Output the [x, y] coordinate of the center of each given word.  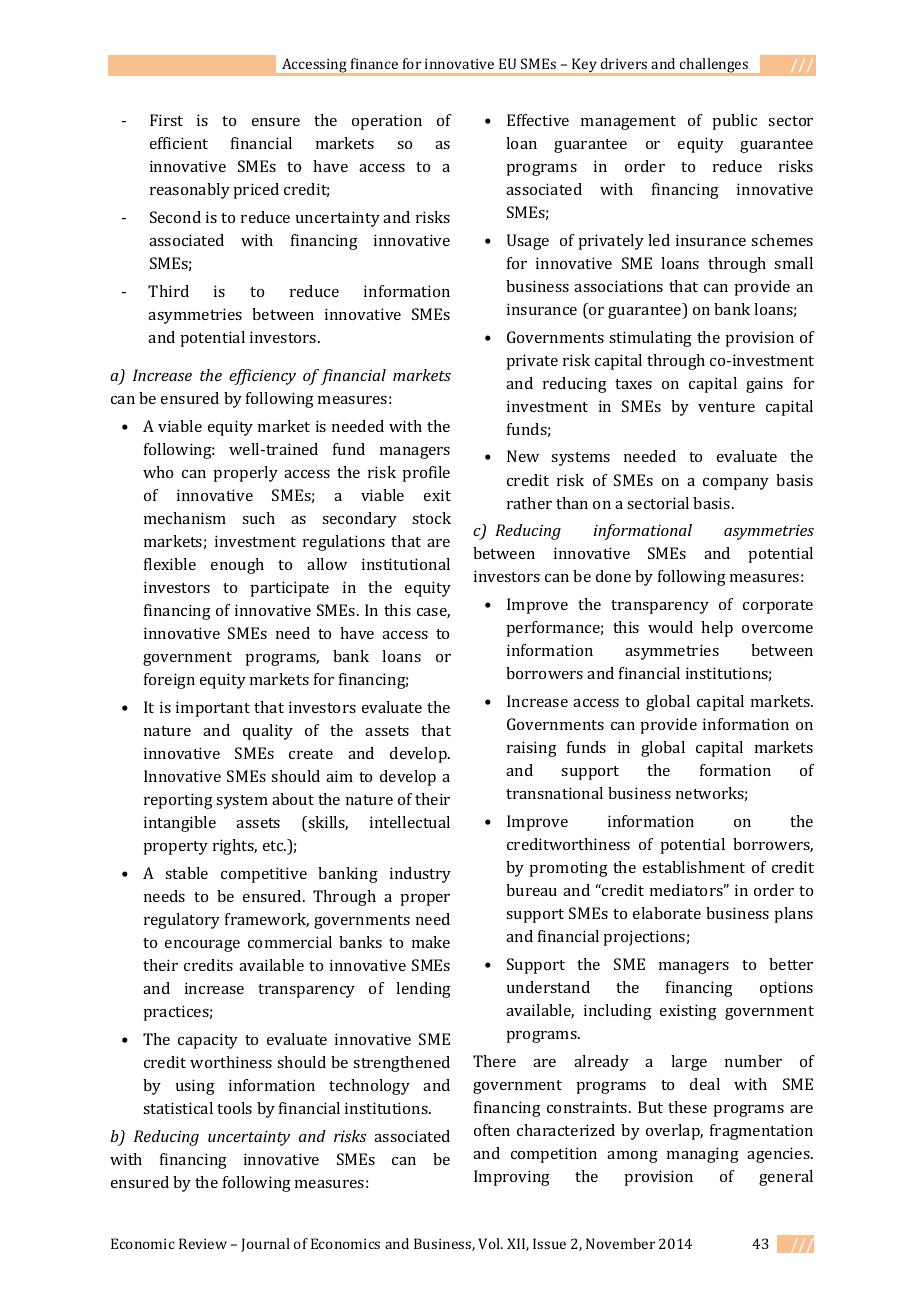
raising [532, 749]
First [166, 120]
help [717, 629]
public [734, 122]
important [213, 709]
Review [203, 1243]
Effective [538, 120]
